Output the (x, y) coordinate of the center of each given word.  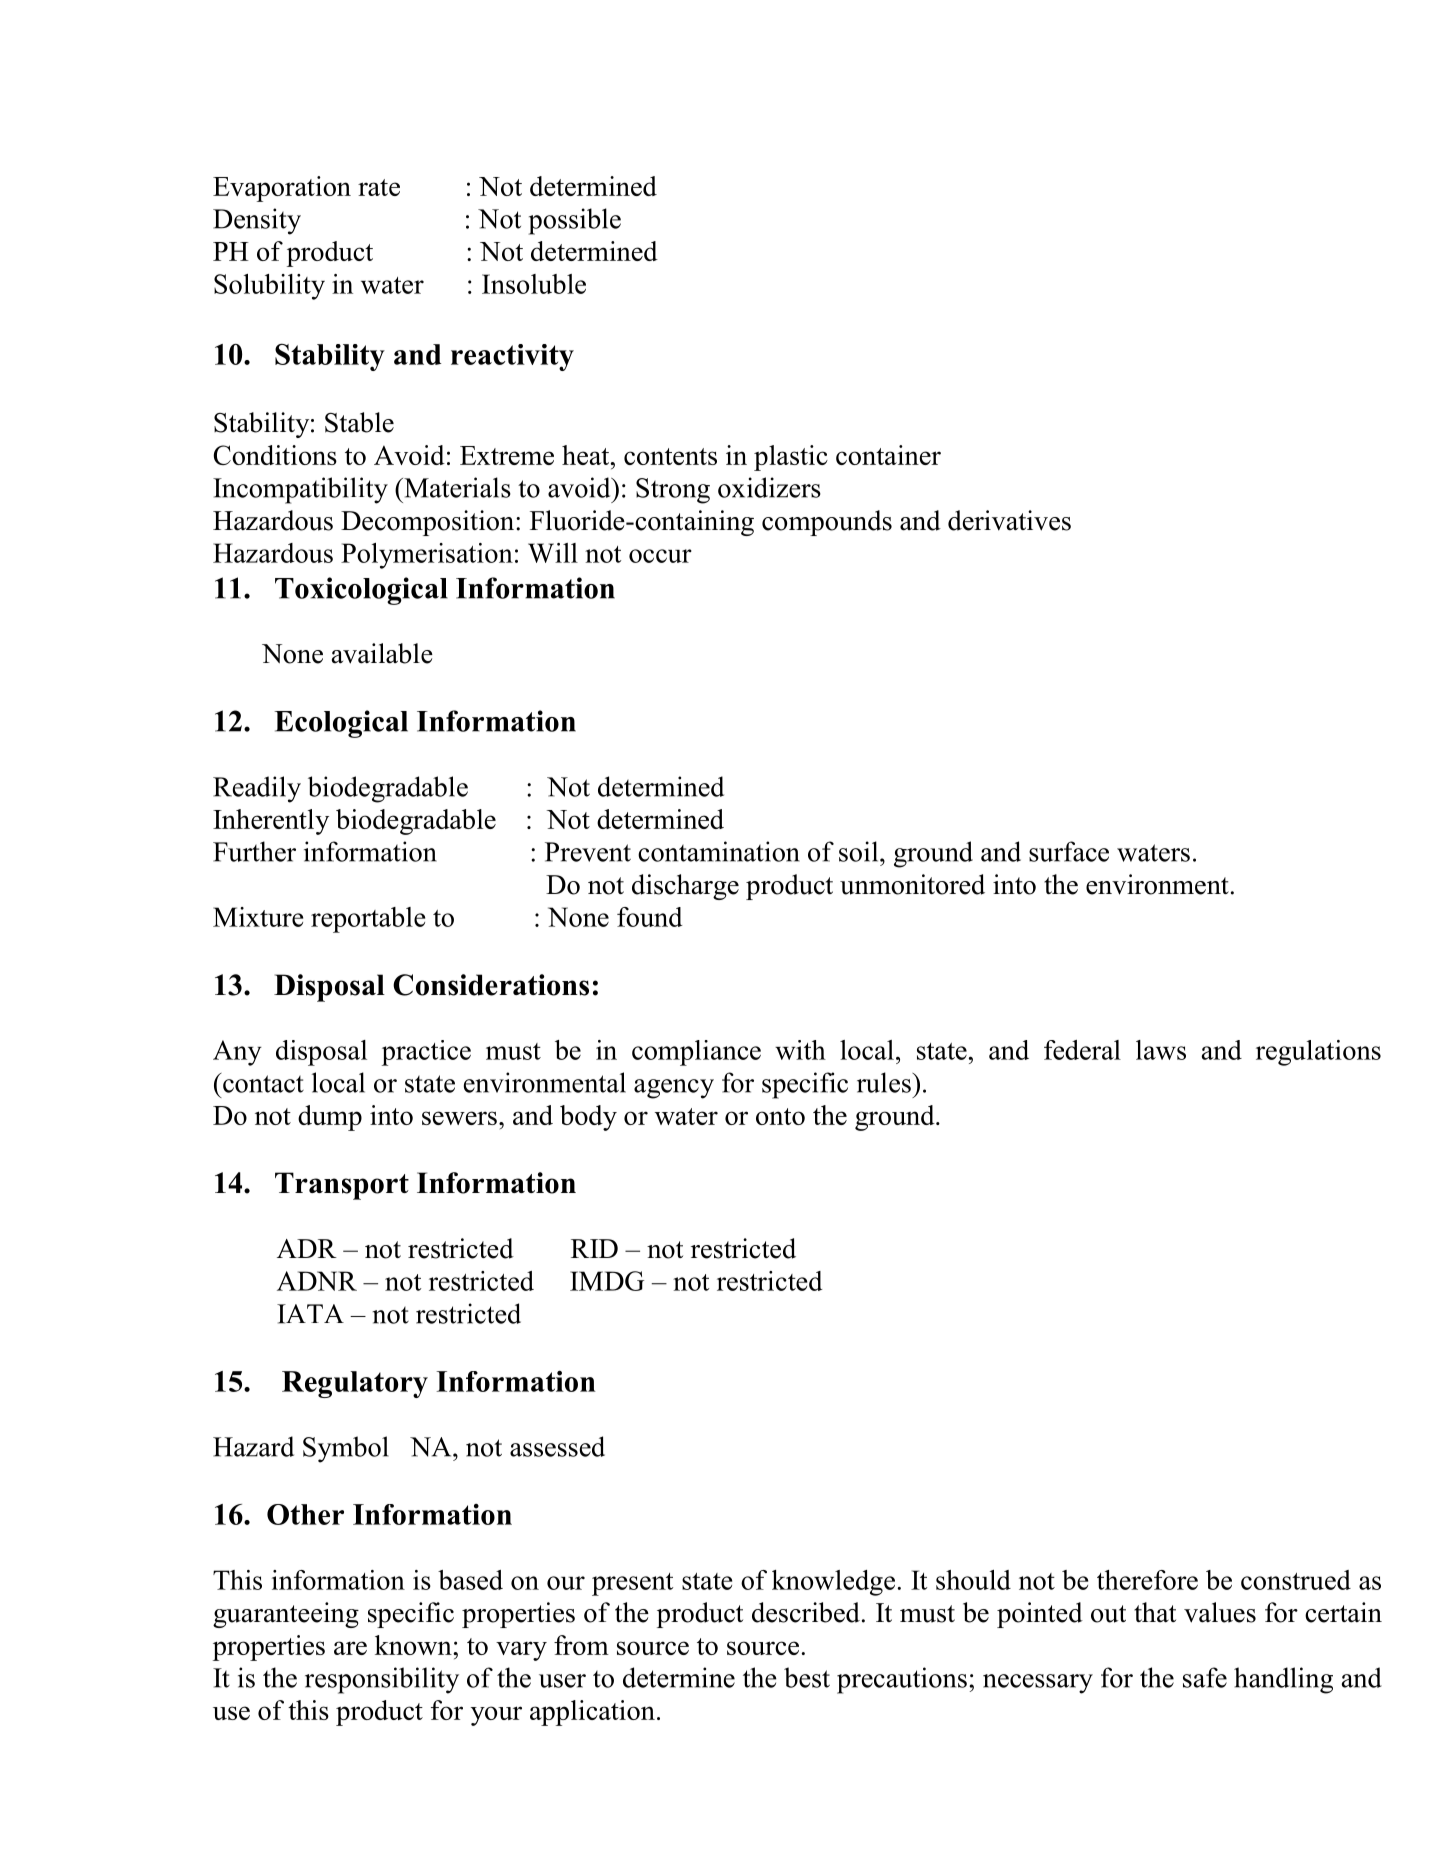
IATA (310, 1314)
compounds (827, 523)
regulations (1318, 1053)
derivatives (1009, 520)
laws (1161, 1050)
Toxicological (361, 591)
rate (379, 187)
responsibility (382, 1680)
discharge (685, 887)
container (888, 455)
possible (575, 221)
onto (780, 1116)
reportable (368, 920)
